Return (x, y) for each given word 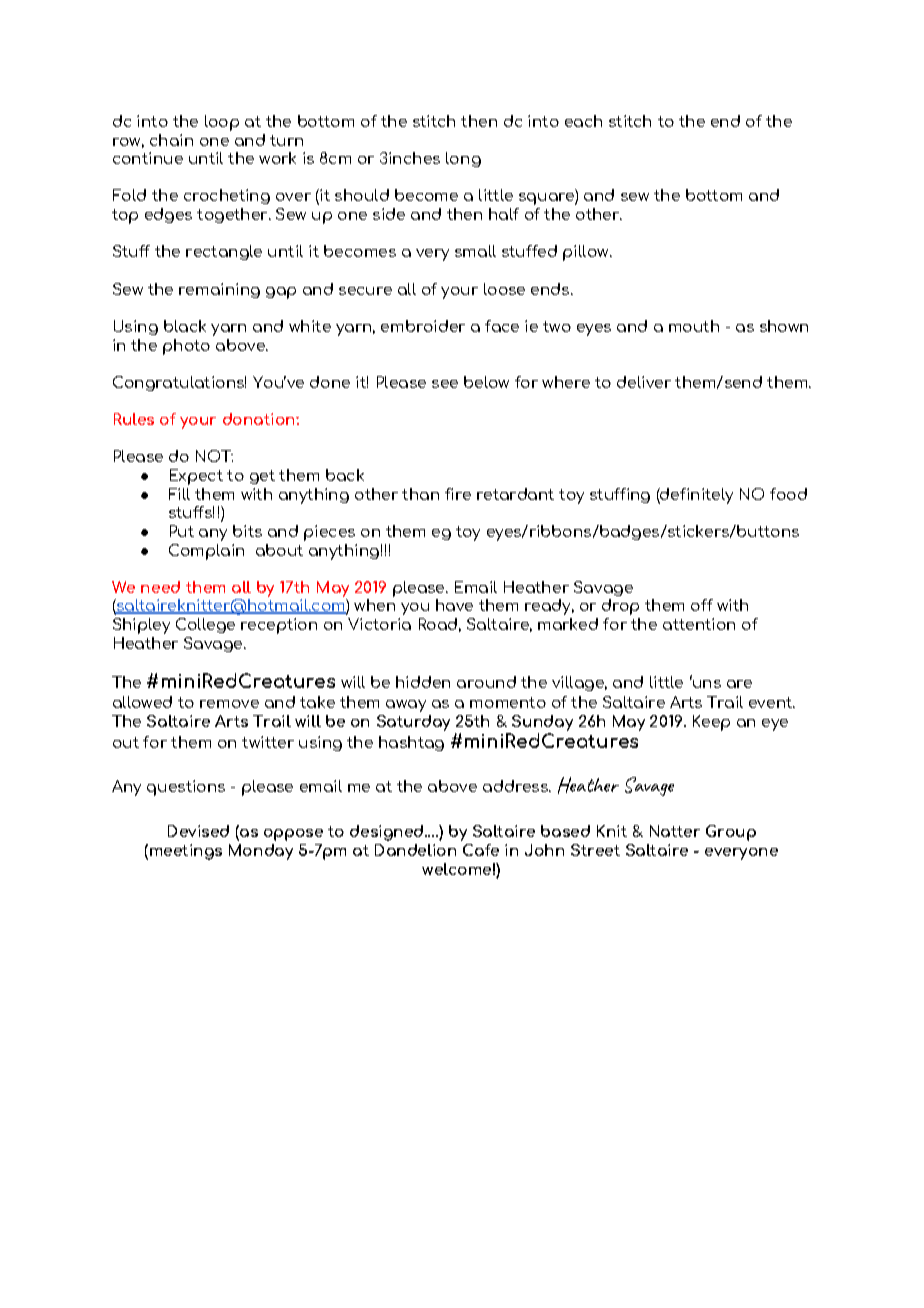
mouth (694, 326)
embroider (423, 326)
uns (706, 683)
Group (731, 833)
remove (229, 704)
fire (458, 494)
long (463, 159)
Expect (196, 477)
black (185, 326)
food (788, 494)
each (583, 121)
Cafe (481, 850)
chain (171, 140)
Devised (198, 831)
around (486, 682)
